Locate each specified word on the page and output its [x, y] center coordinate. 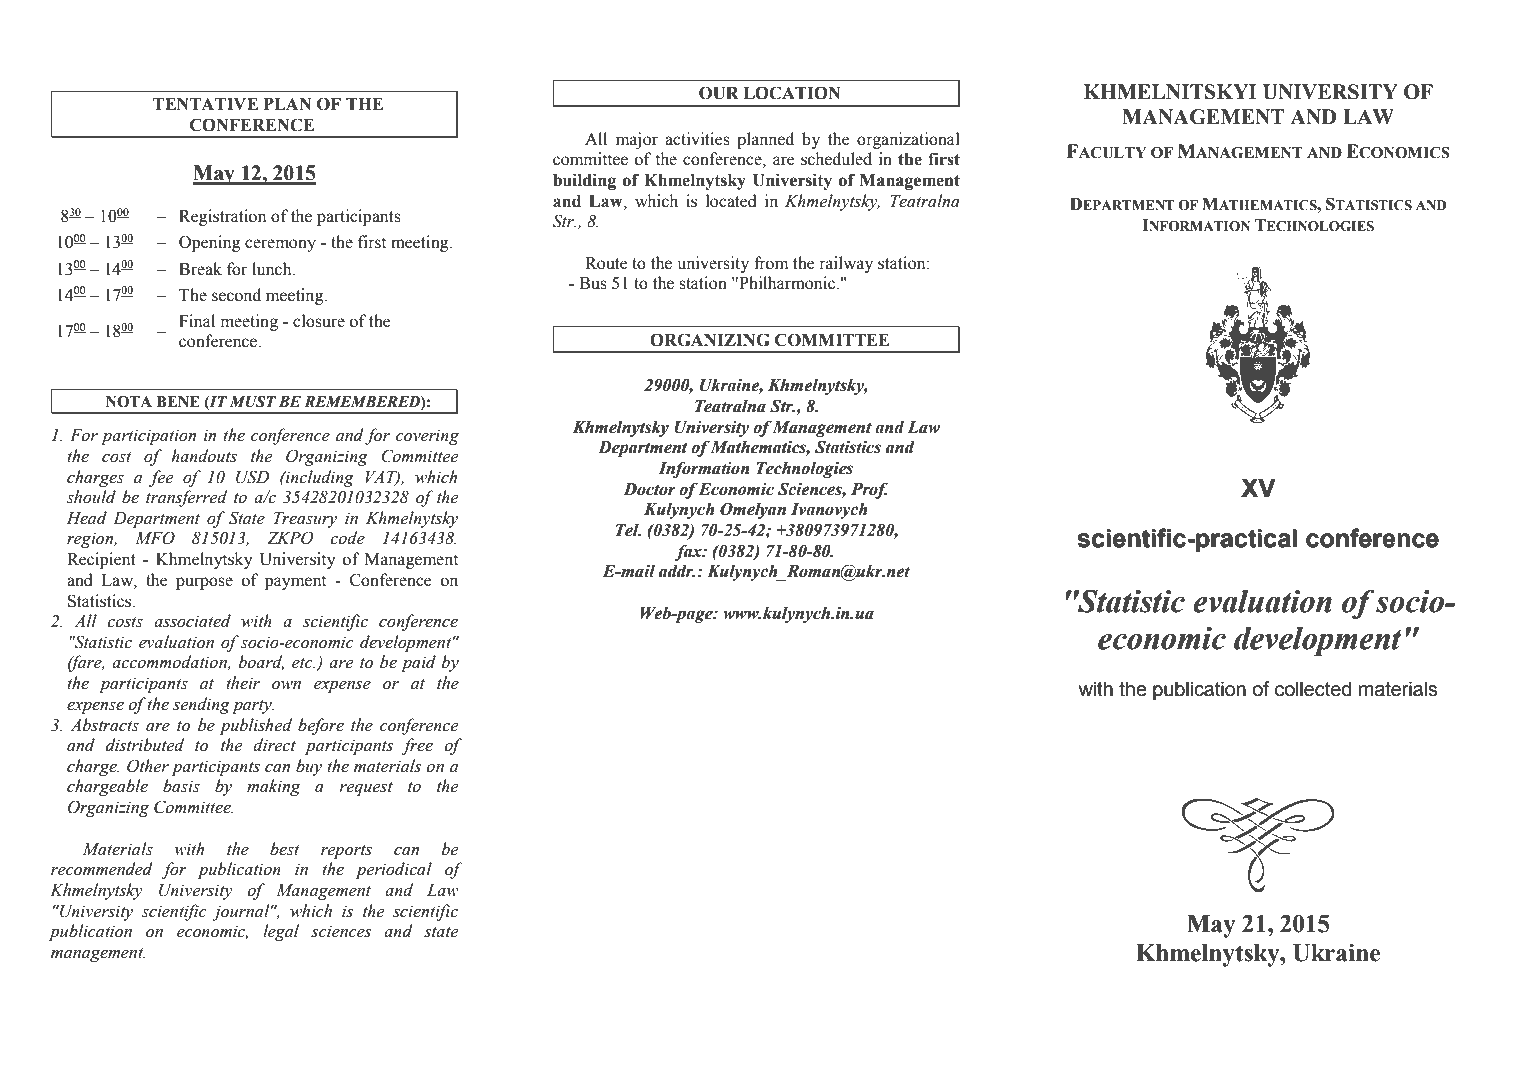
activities [697, 139]
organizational [908, 140]
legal [281, 932]
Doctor [649, 489]
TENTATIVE [205, 104]
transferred [186, 498]
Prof [869, 490]
